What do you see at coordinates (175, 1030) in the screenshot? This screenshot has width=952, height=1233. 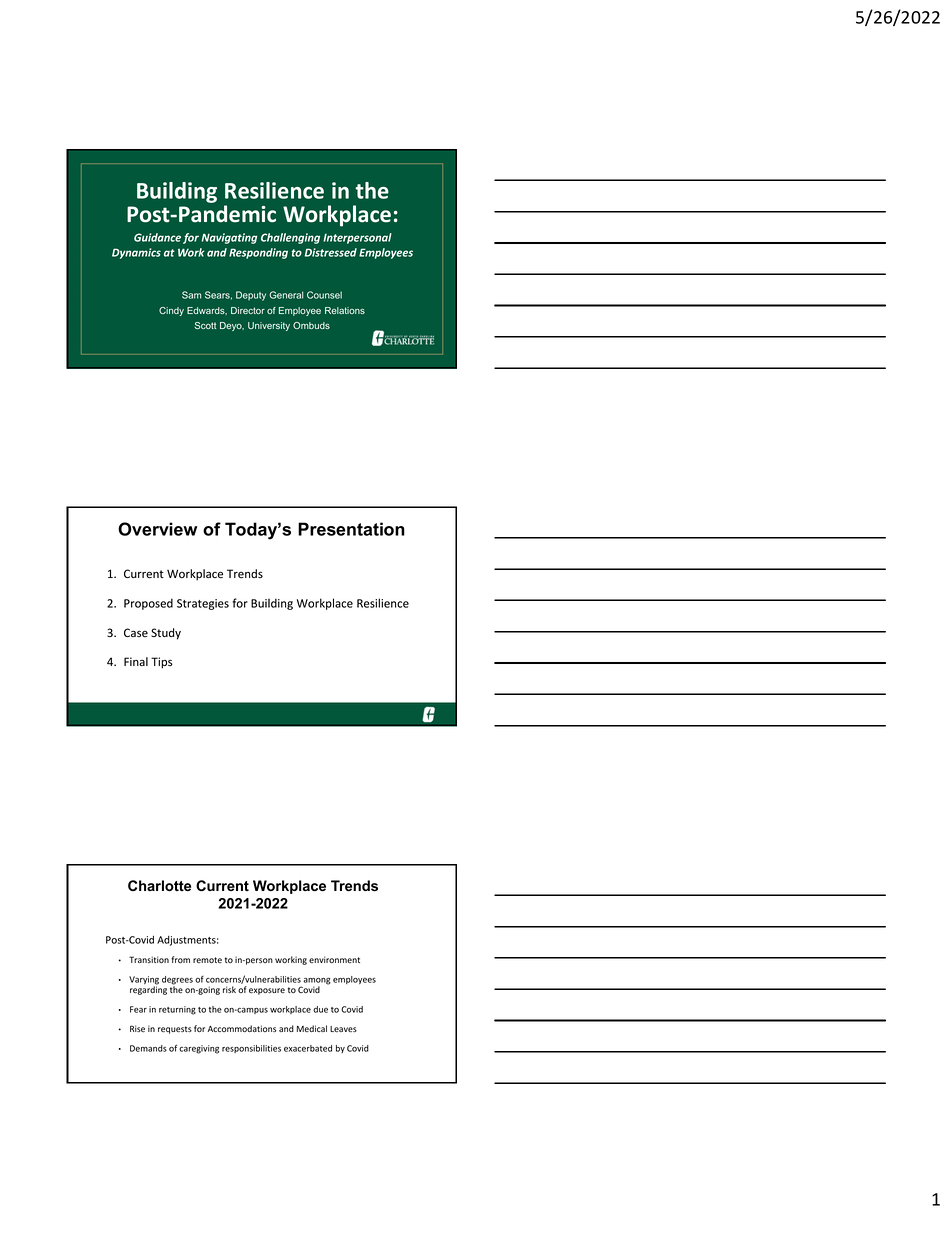 I see `requests` at bounding box center [175, 1030].
